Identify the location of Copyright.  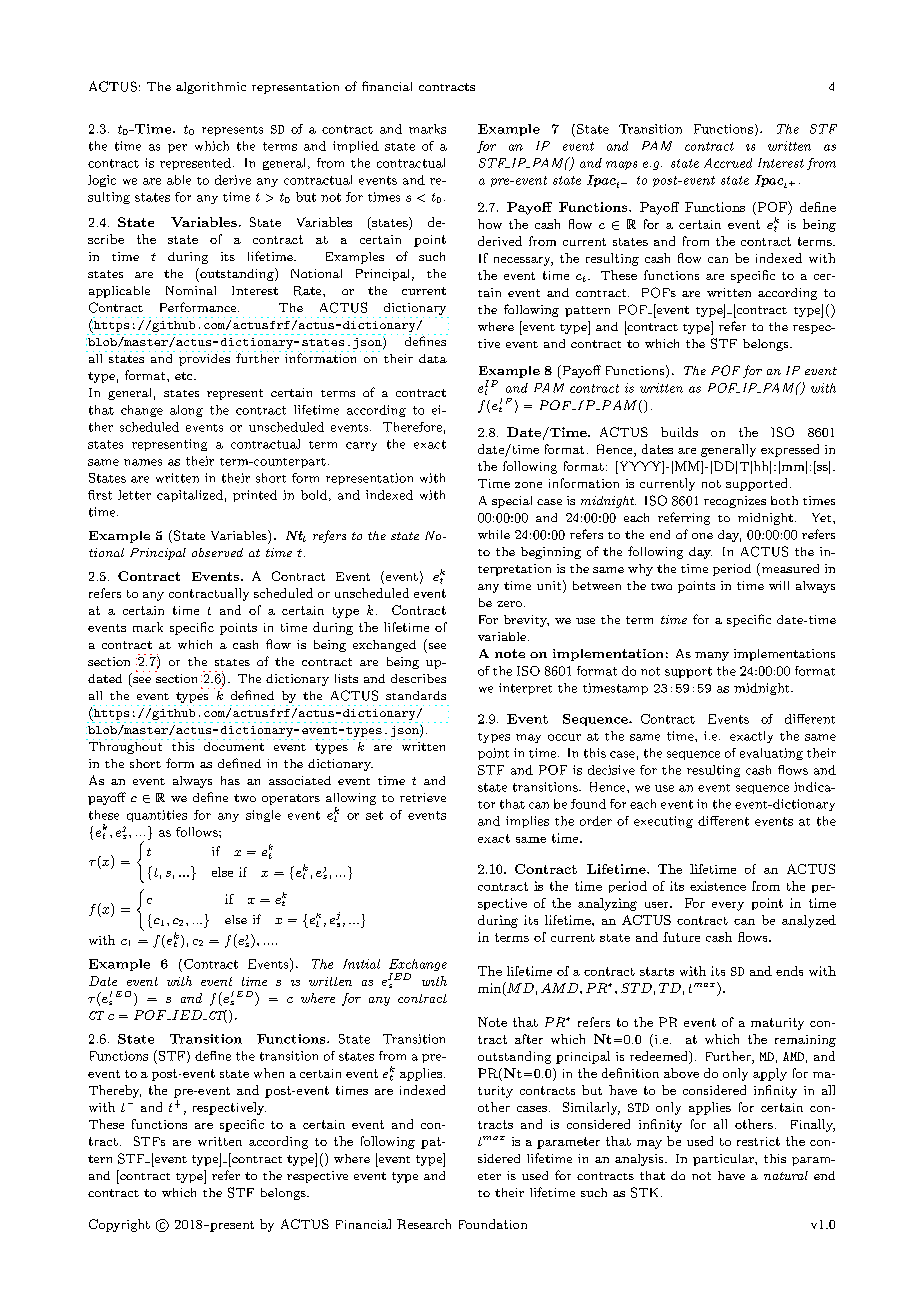
(119, 1225).
